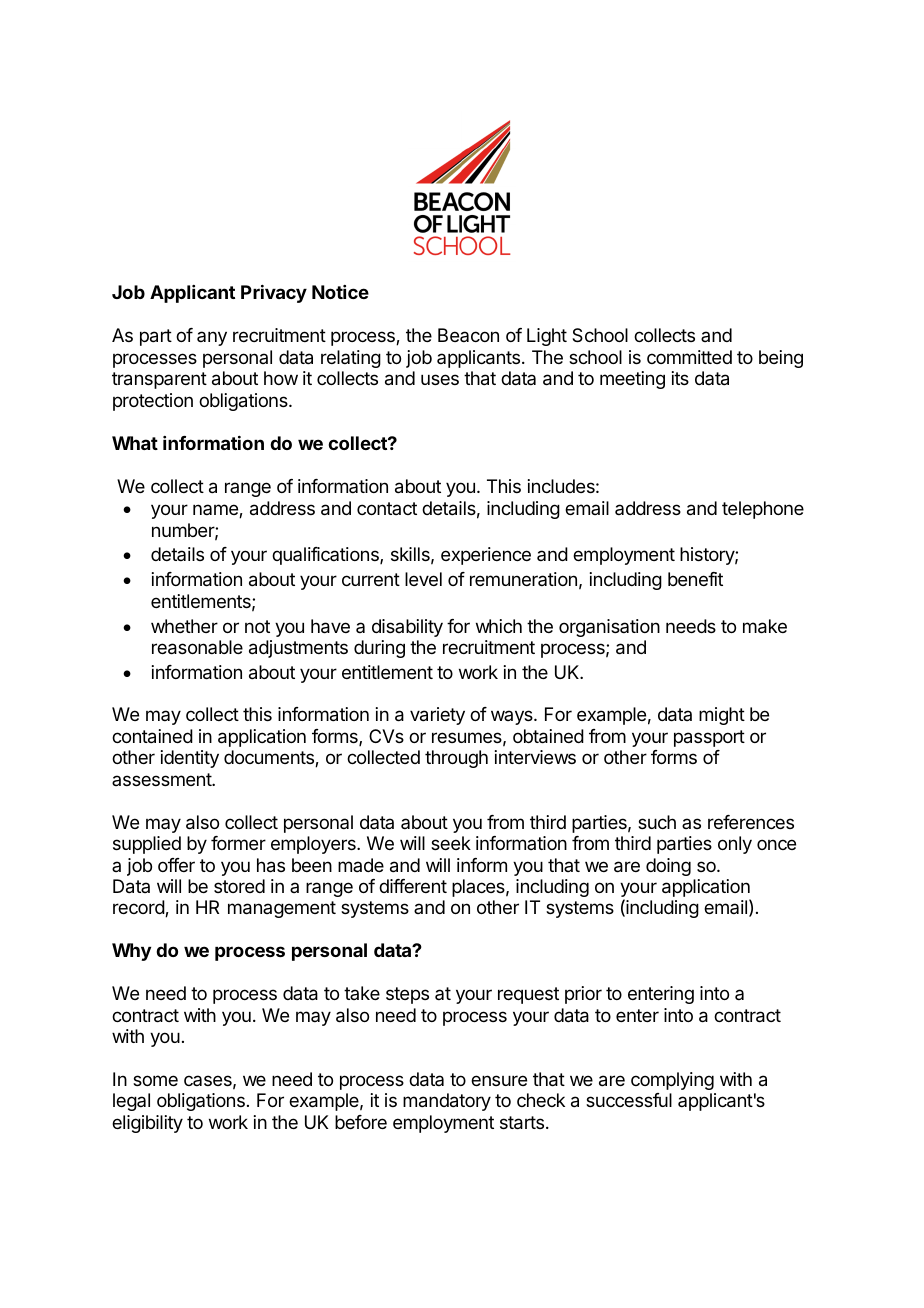  Describe the element at coordinates (689, 357) in the image. I see `committed` at that location.
